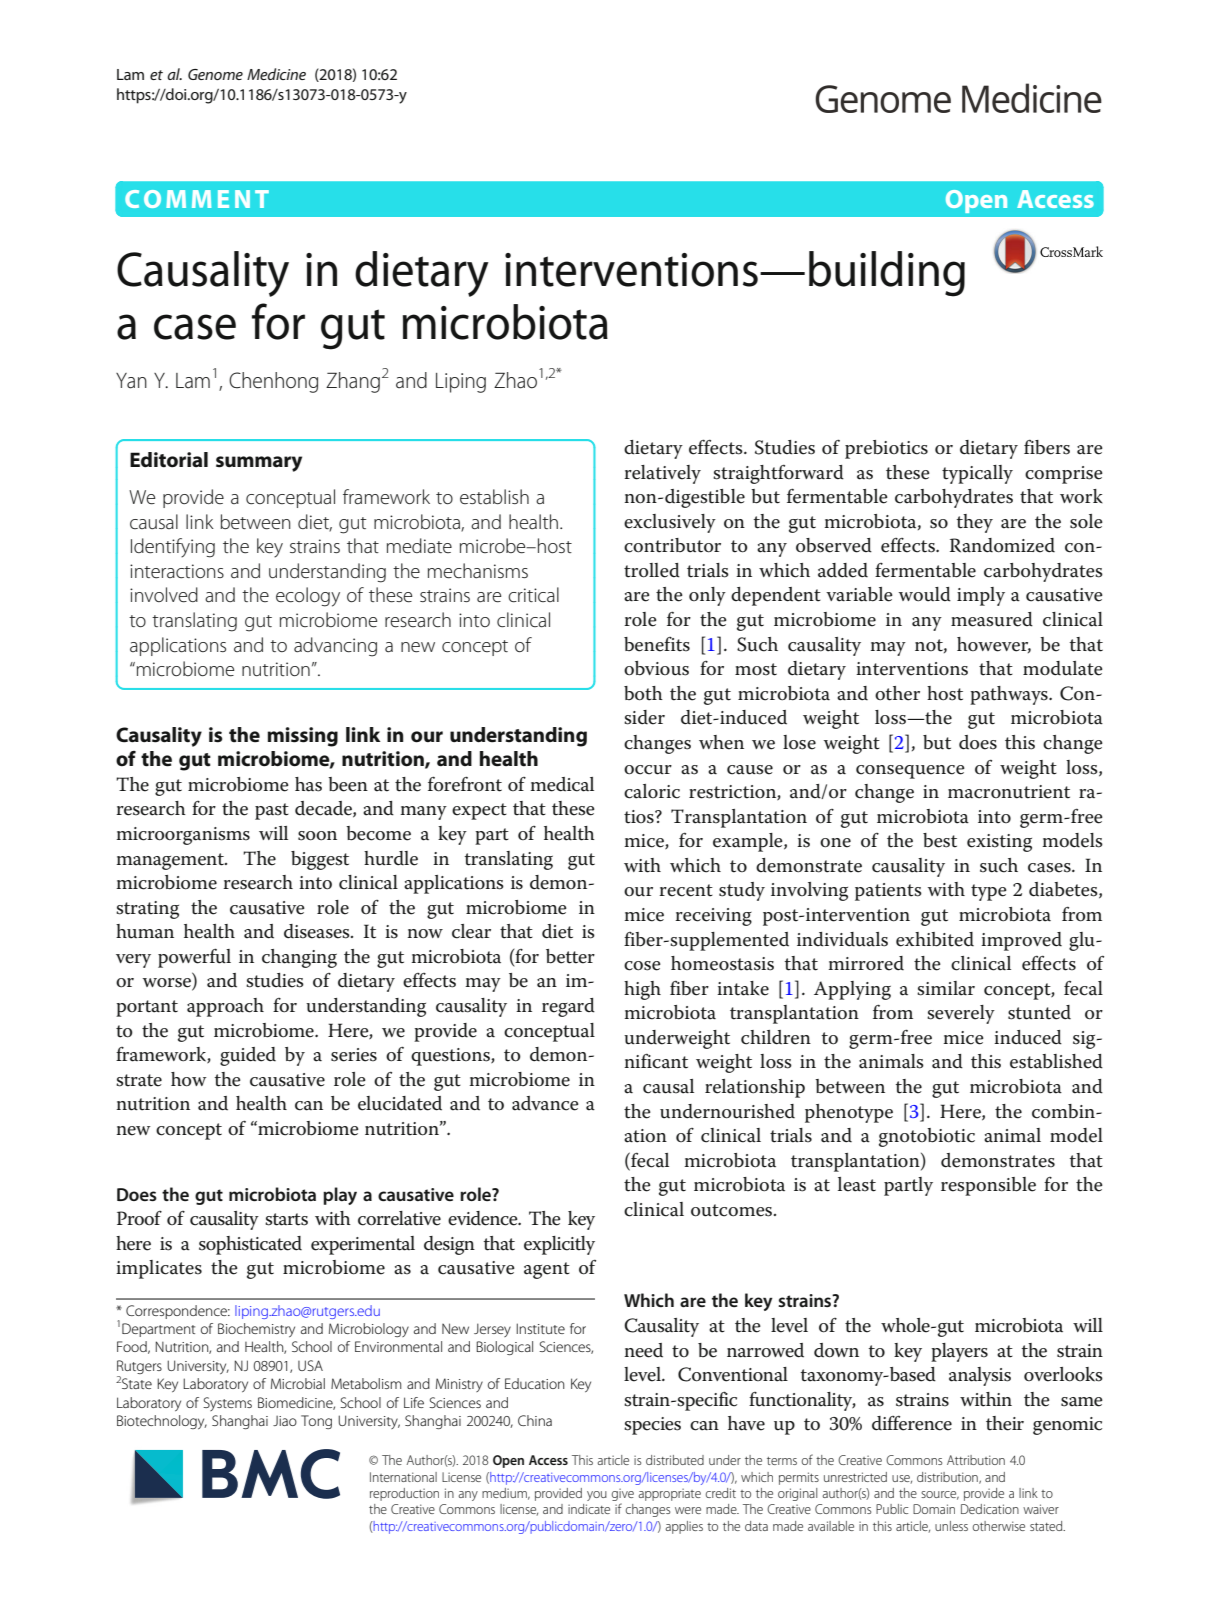  Describe the element at coordinates (656, 668) in the screenshot. I see `obvious` at that location.
